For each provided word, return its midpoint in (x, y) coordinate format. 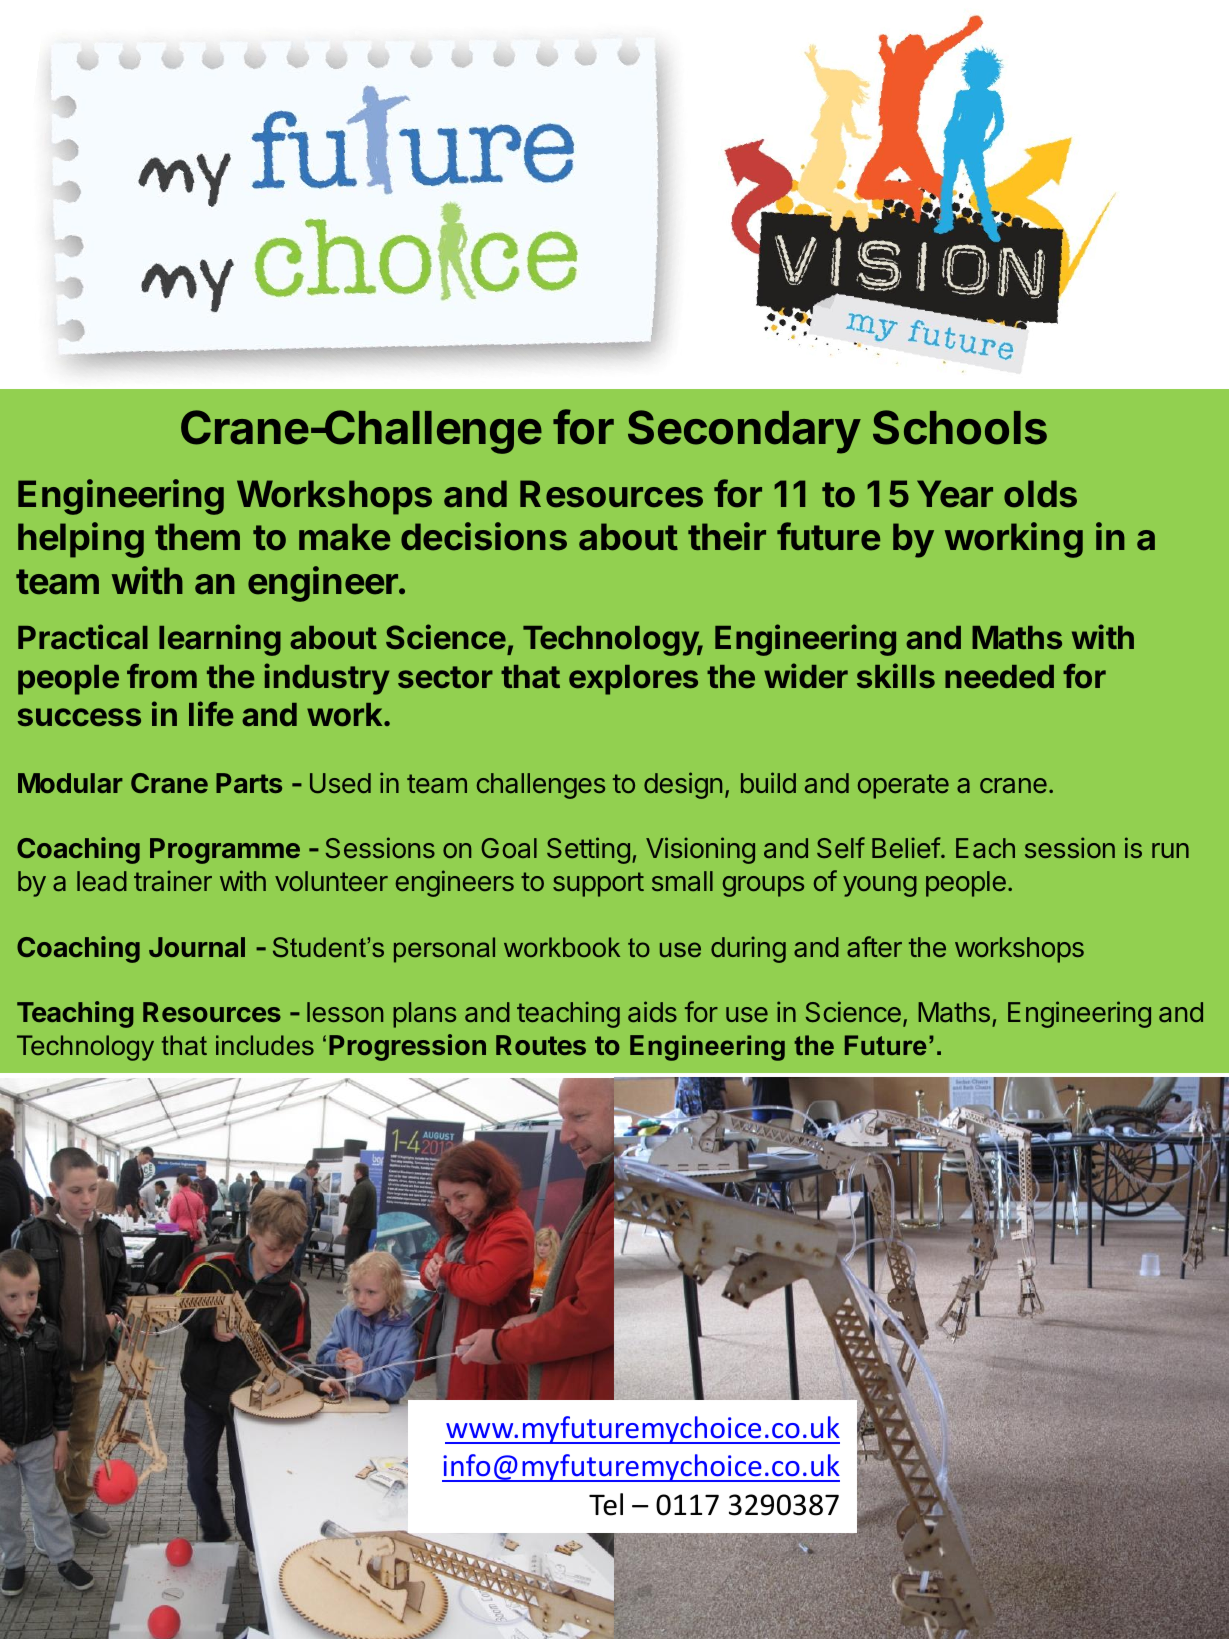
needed (999, 676)
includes (265, 1045)
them (197, 537)
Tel (606, 1504)
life (211, 713)
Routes (541, 1045)
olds (1040, 494)
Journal (197, 947)
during (748, 949)
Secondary (744, 432)
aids (652, 1011)
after (874, 946)
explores (633, 680)
